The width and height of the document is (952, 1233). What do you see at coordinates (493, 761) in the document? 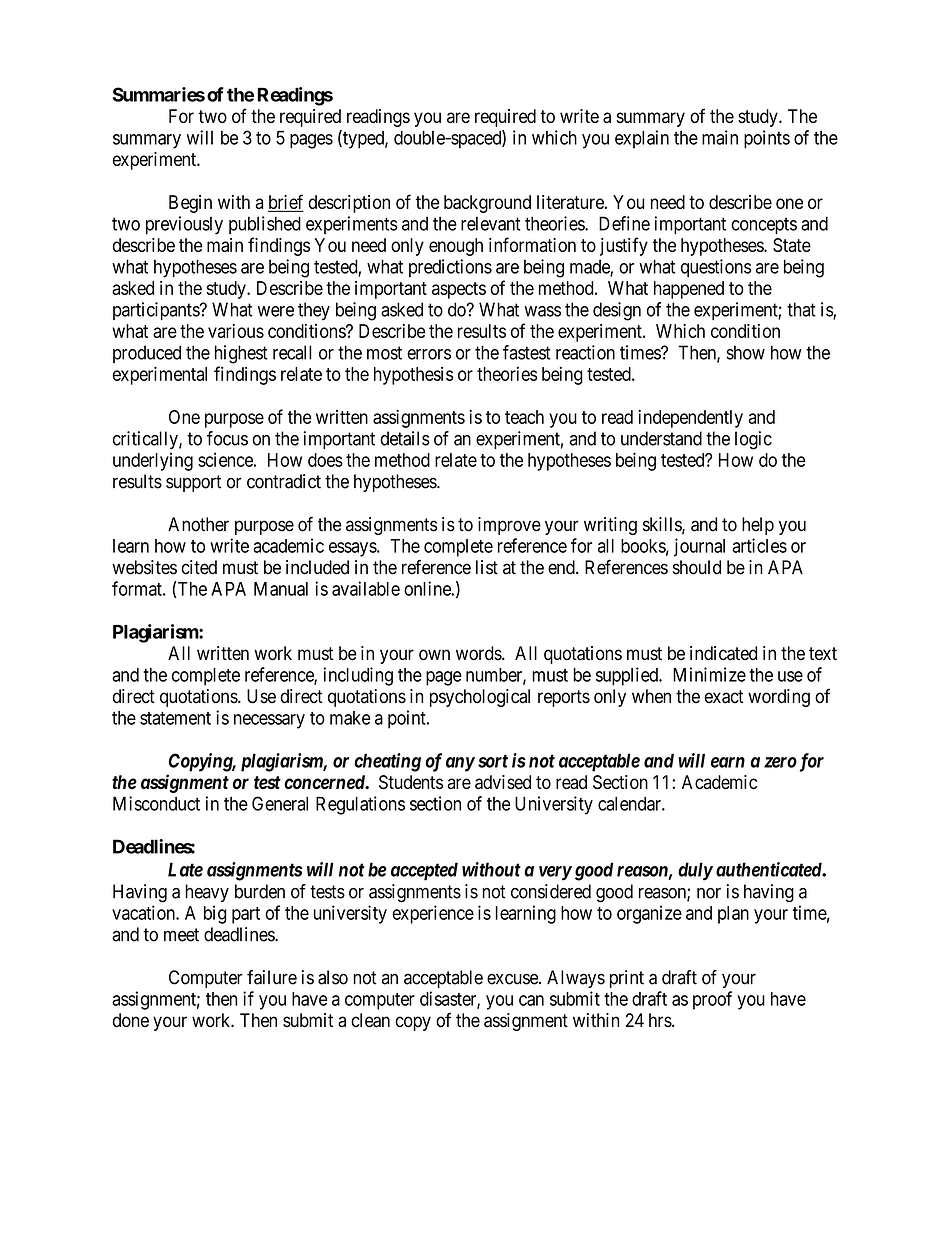
I see `sort` at bounding box center [493, 761].
